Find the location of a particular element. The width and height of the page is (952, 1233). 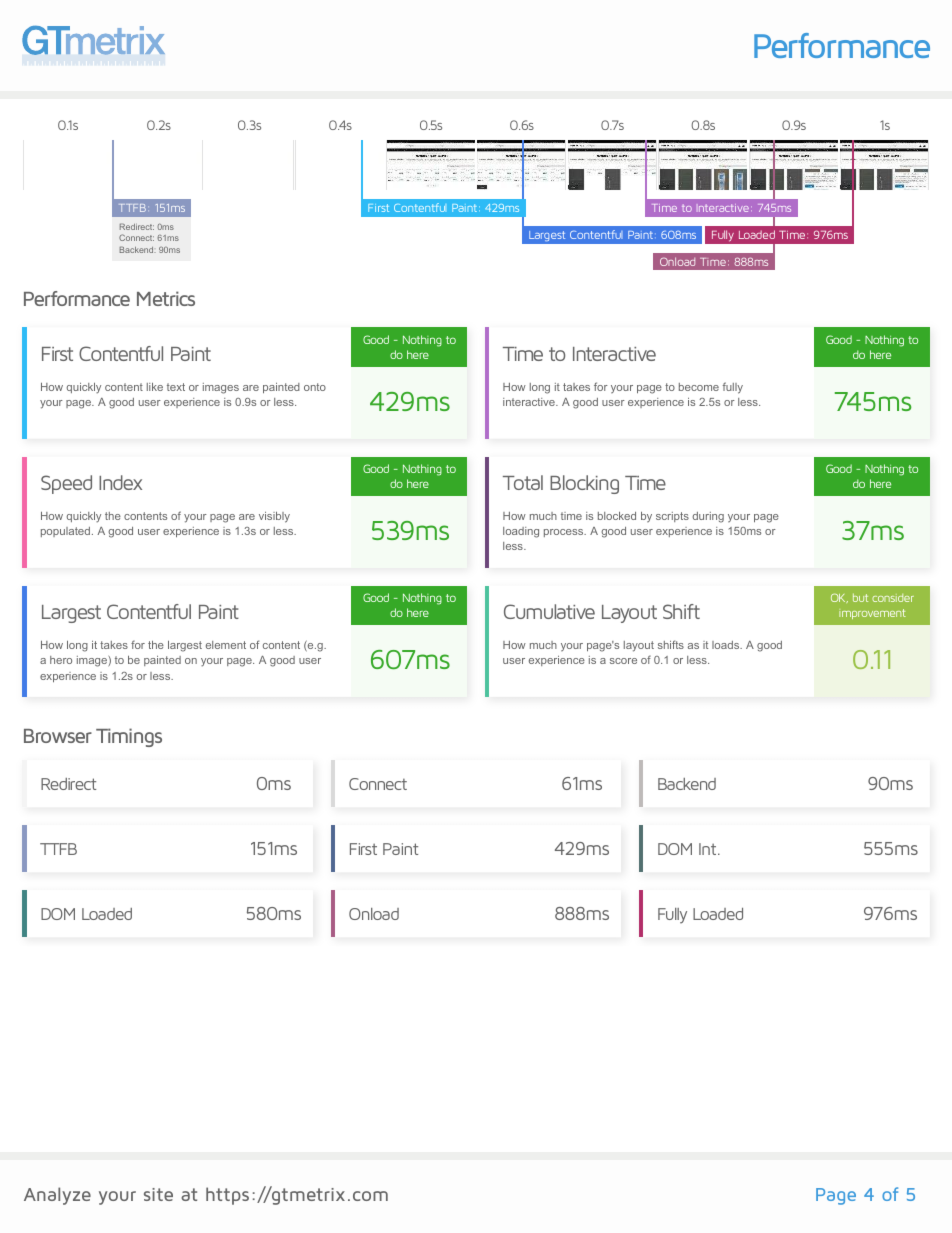

element is located at coordinates (226, 645).
